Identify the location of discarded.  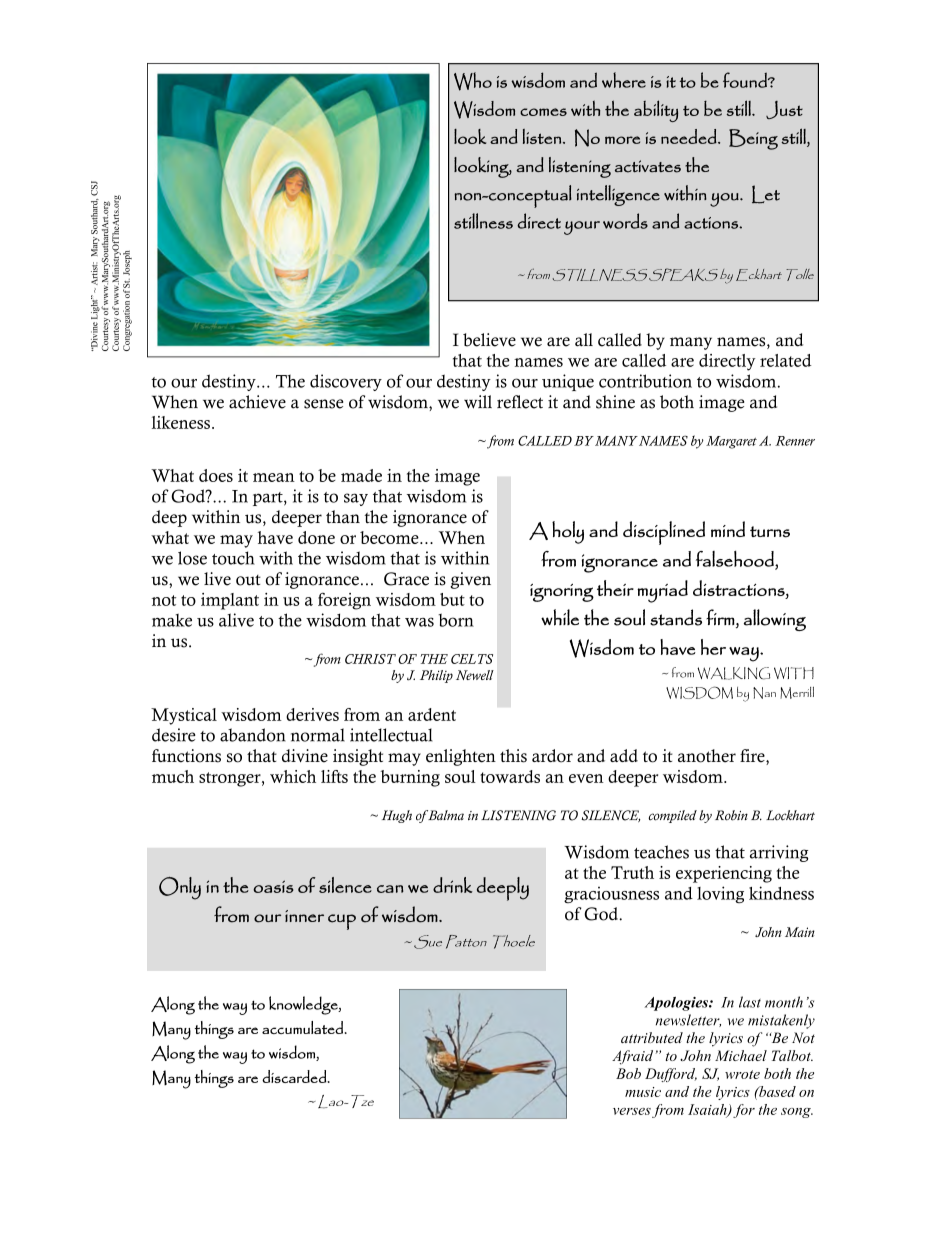
(295, 1076).
